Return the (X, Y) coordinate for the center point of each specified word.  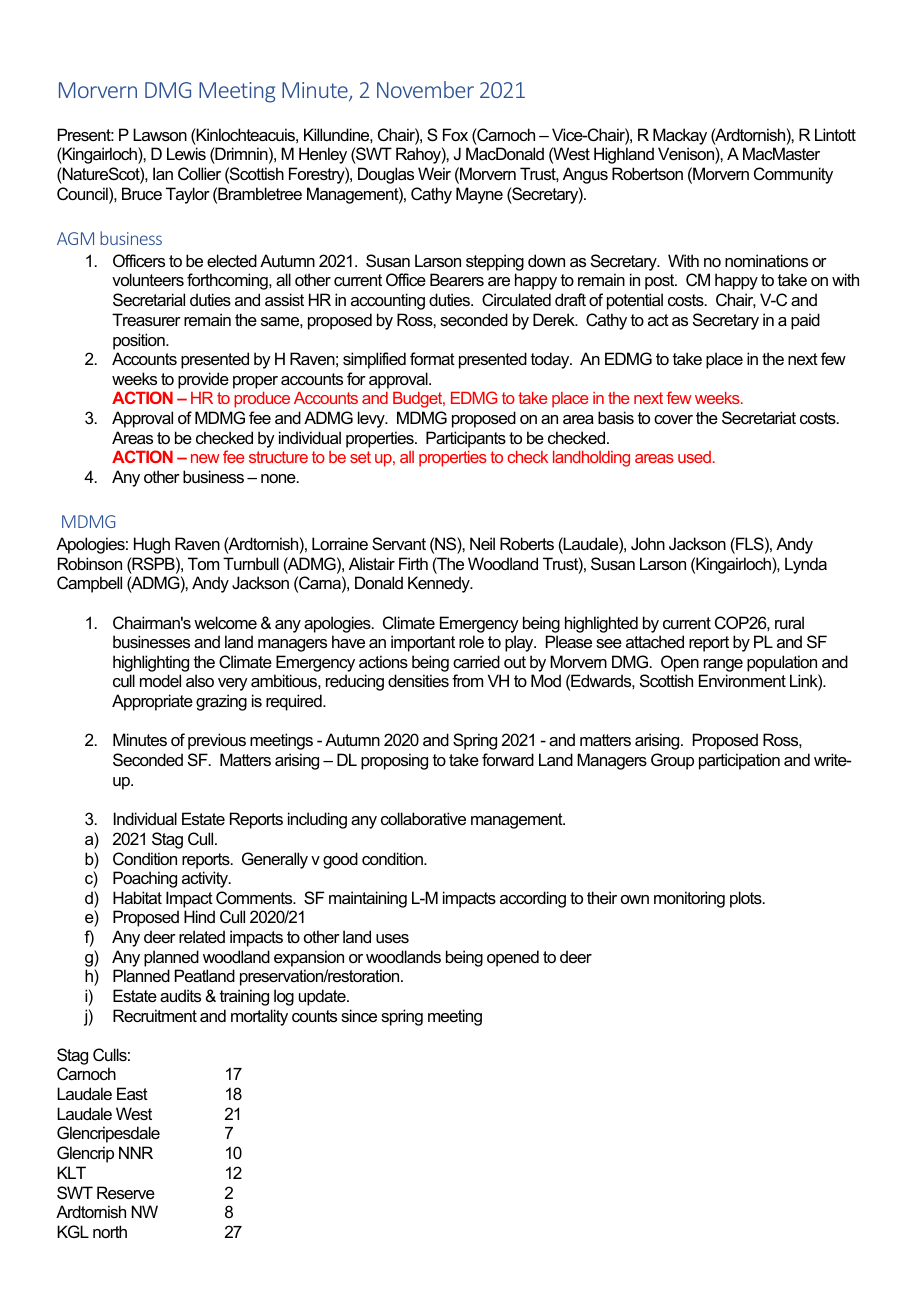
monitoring (689, 899)
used (694, 457)
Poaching (145, 879)
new (205, 458)
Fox (455, 134)
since (359, 1015)
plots (747, 899)
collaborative (423, 818)
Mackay (680, 136)
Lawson (160, 134)
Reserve (126, 1192)
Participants (466, 439)
